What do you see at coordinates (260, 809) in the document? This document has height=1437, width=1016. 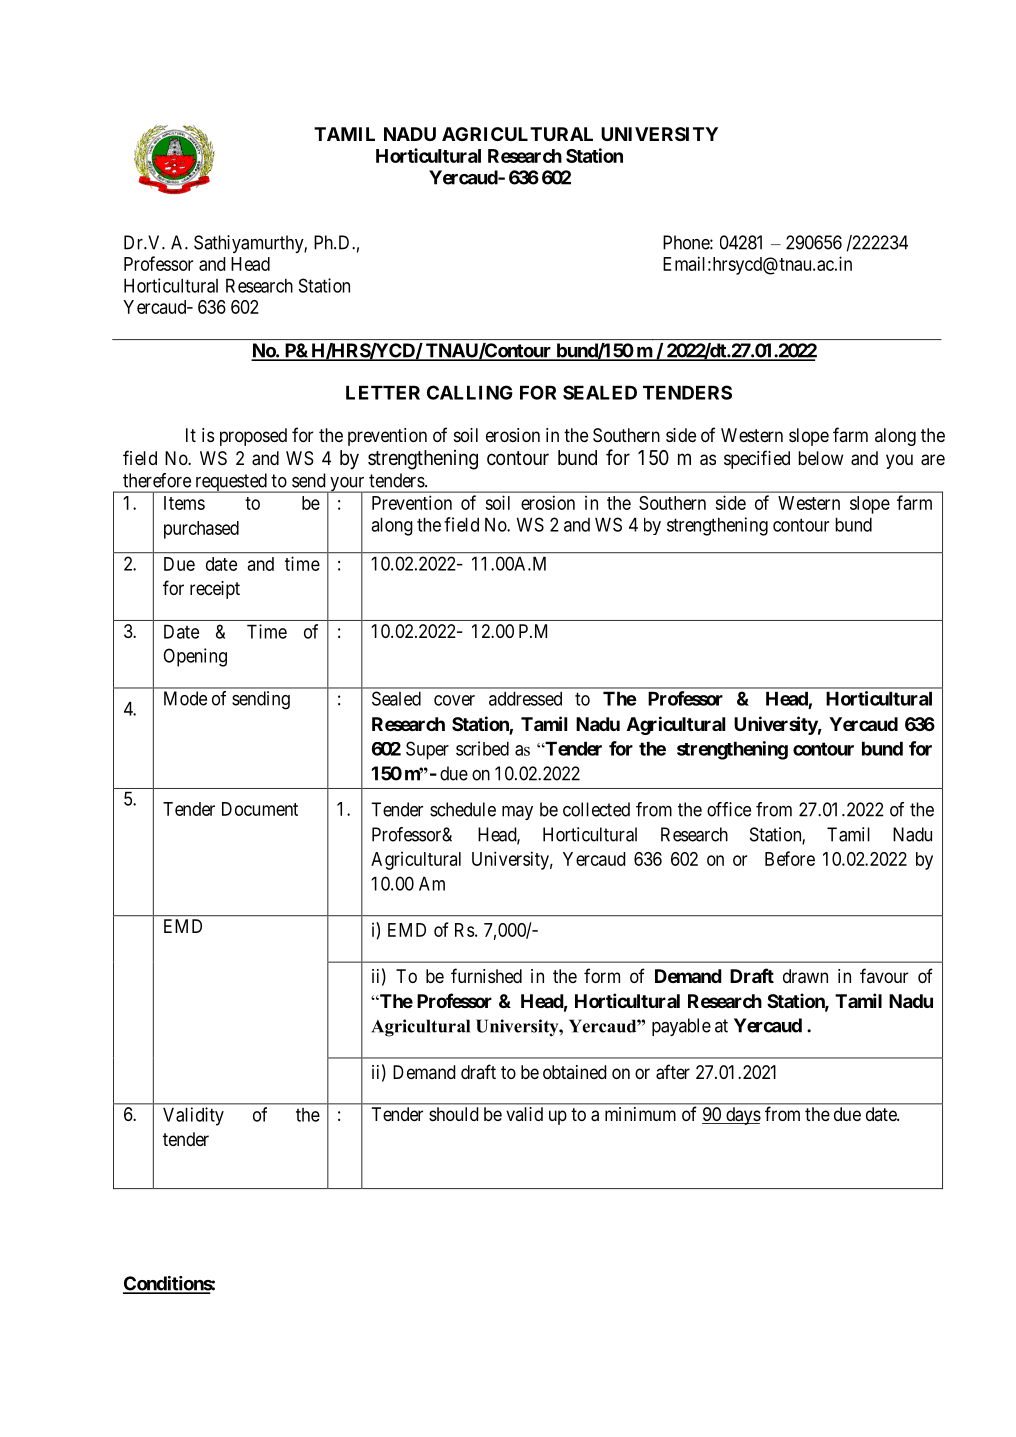 I see `Document` at bounding box center [260, 809].
